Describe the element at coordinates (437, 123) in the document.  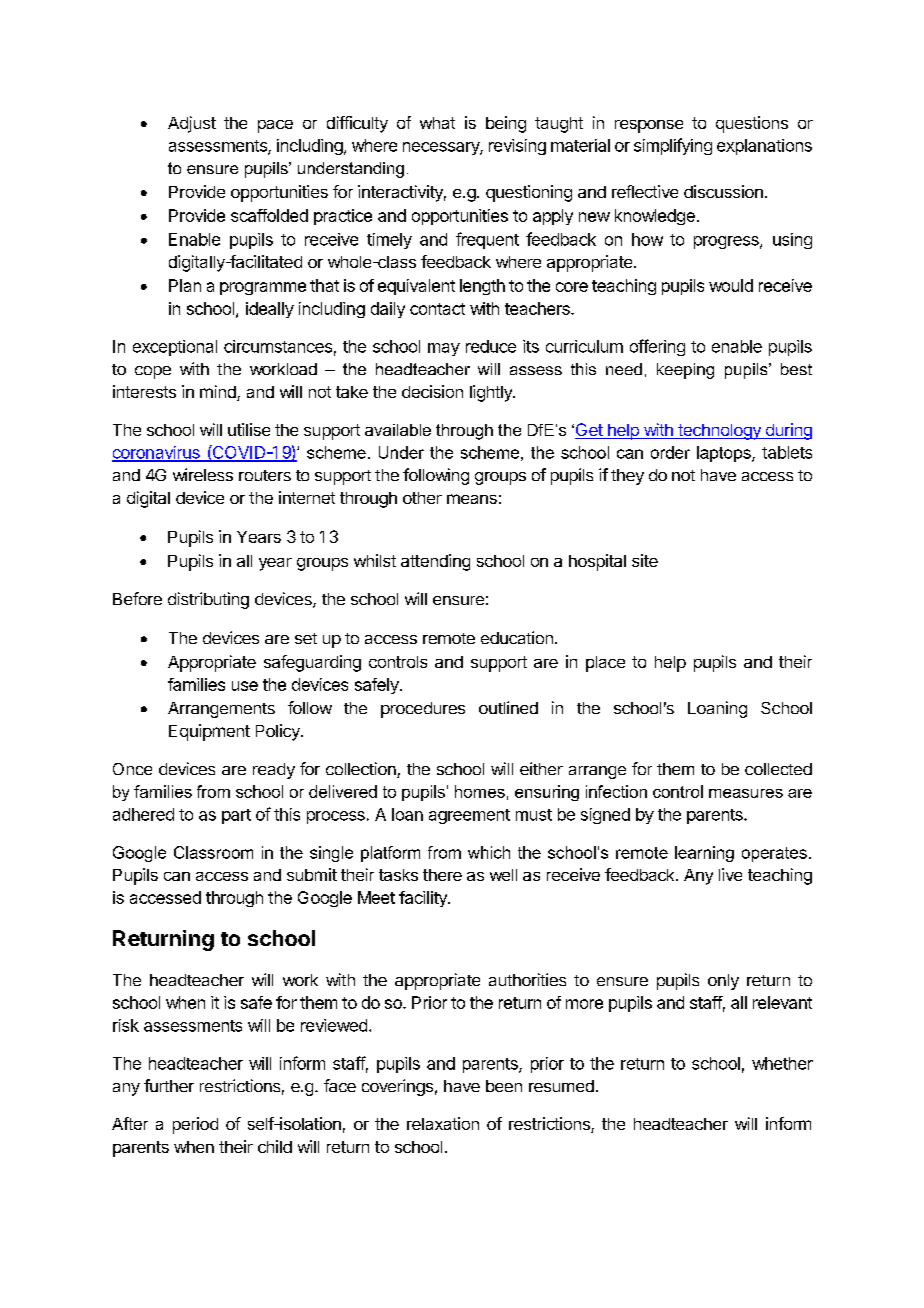
I see `what` at that location.
